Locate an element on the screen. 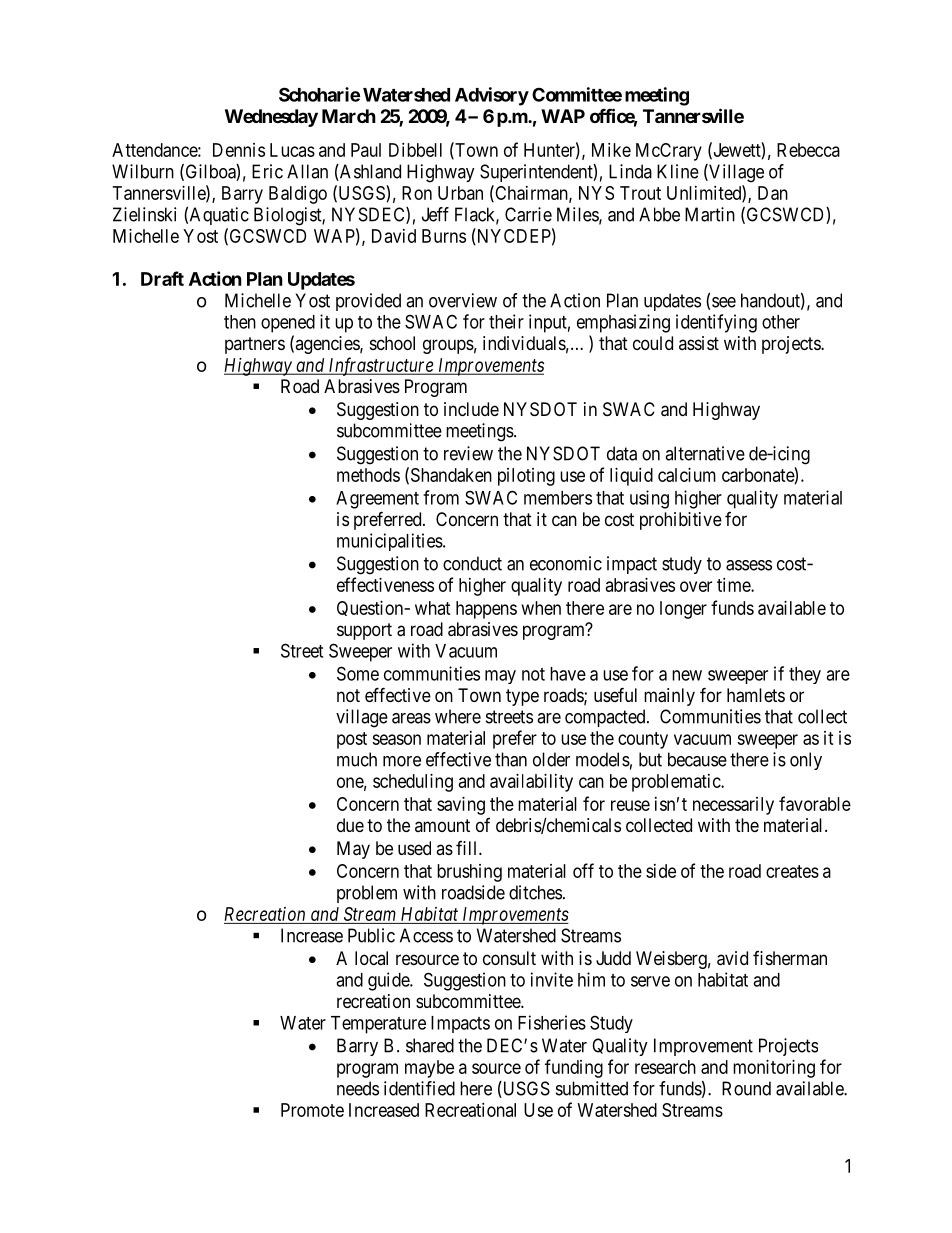 This screenshot has height=1233, width=952. post is located at coordinates (352, 740).
